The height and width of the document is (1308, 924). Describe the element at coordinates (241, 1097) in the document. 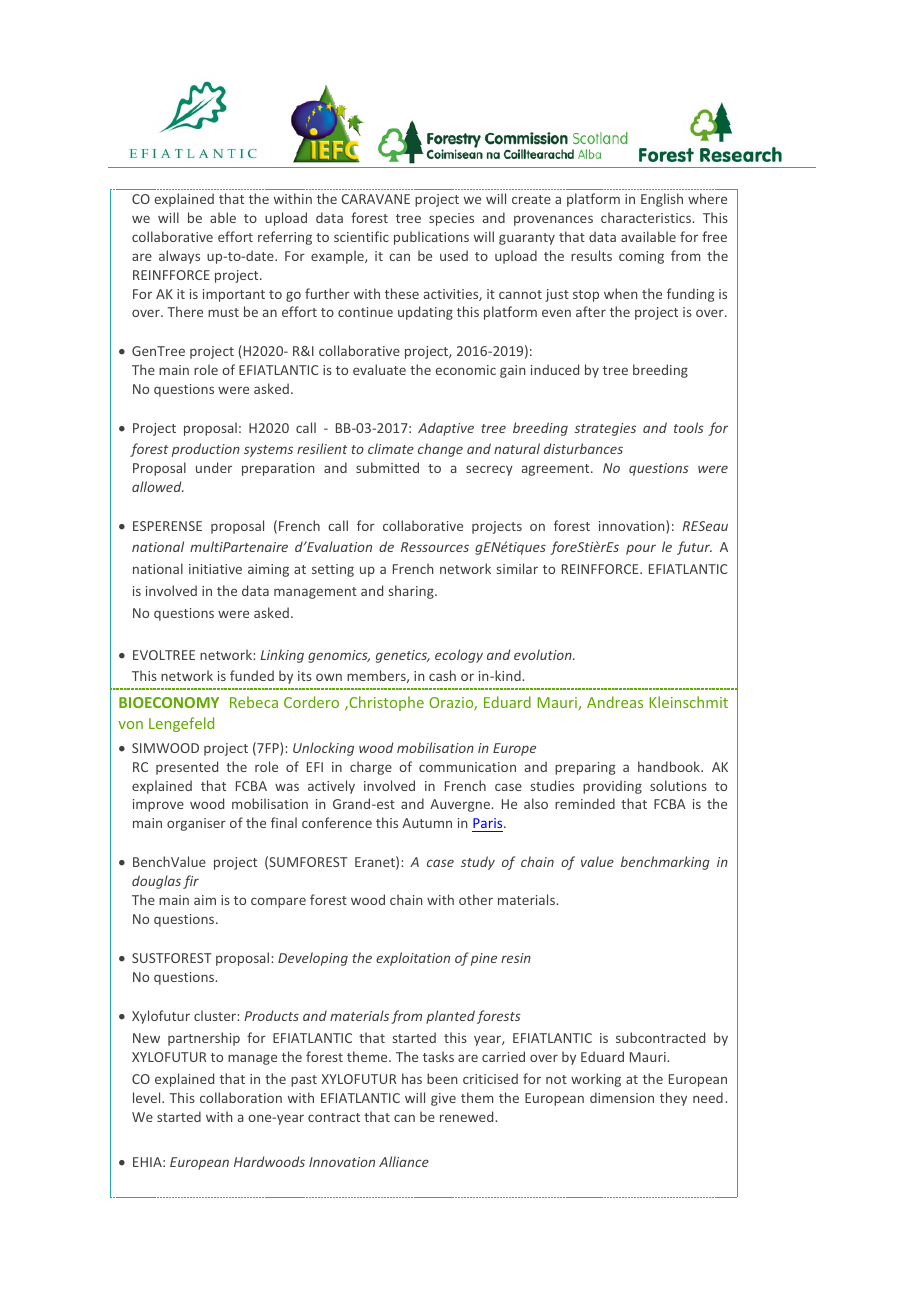

I see `collaboration` at that location.
